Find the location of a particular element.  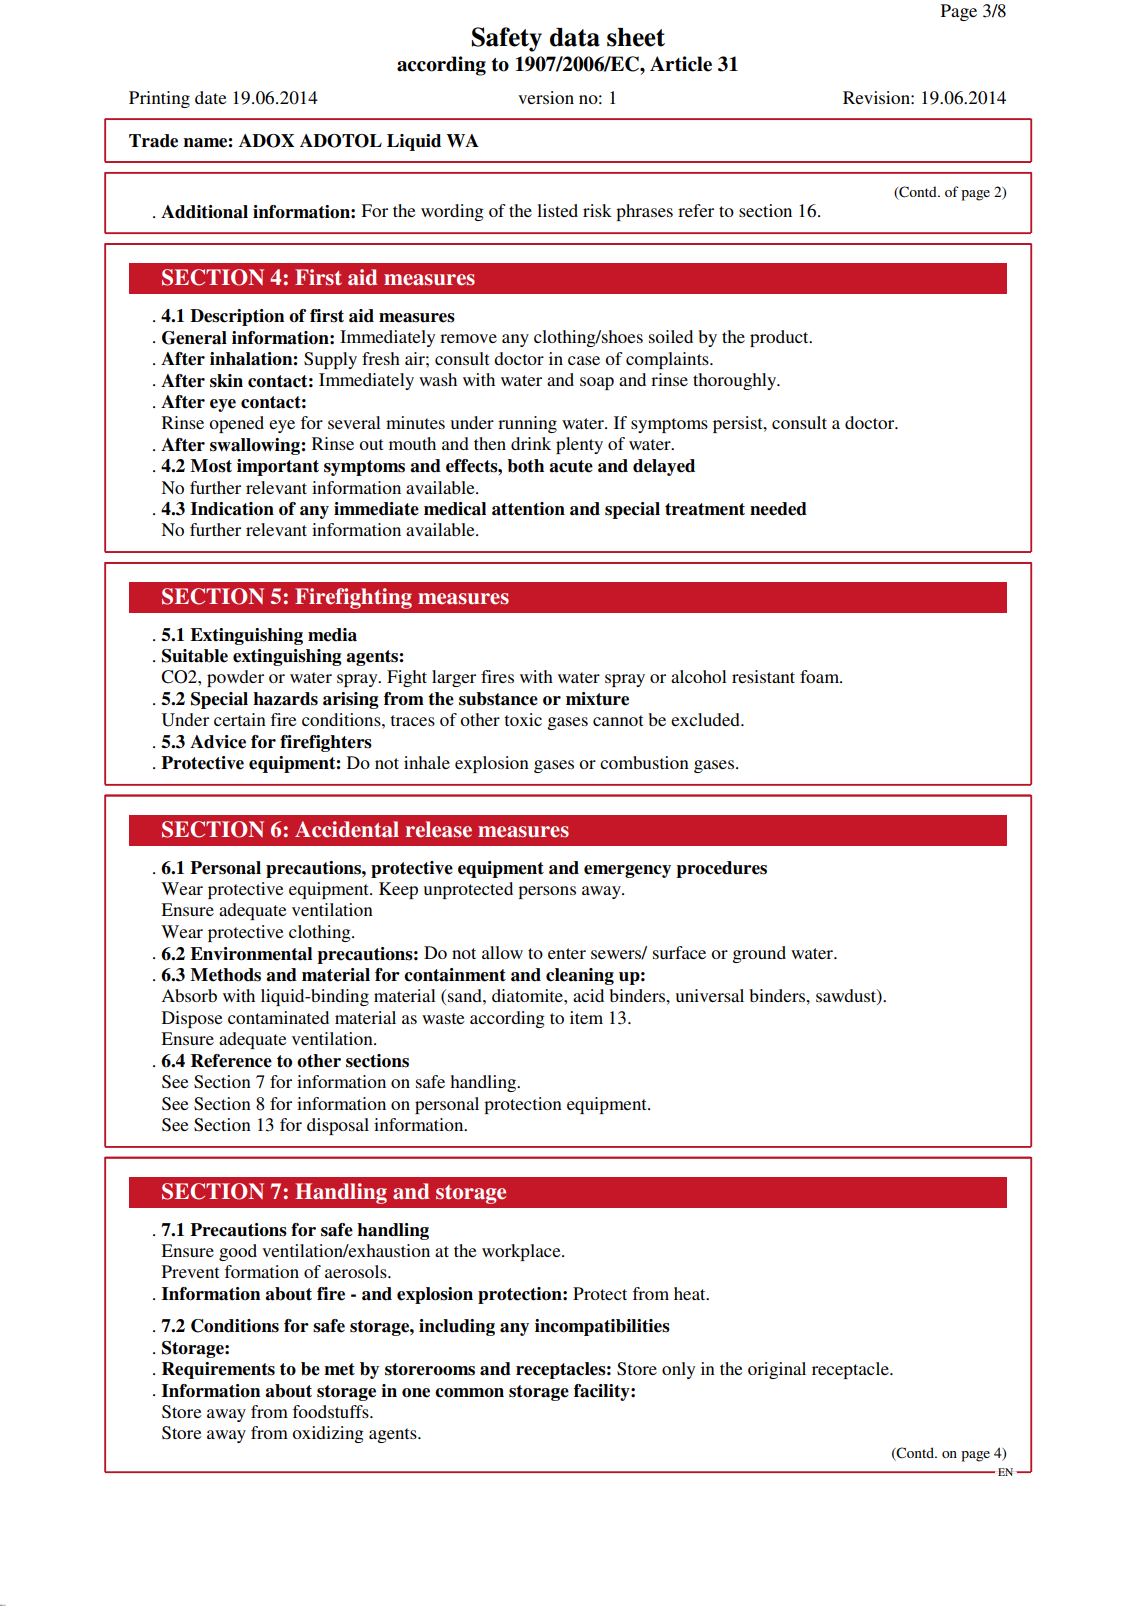

persist is located at coordinates (739, 424).
